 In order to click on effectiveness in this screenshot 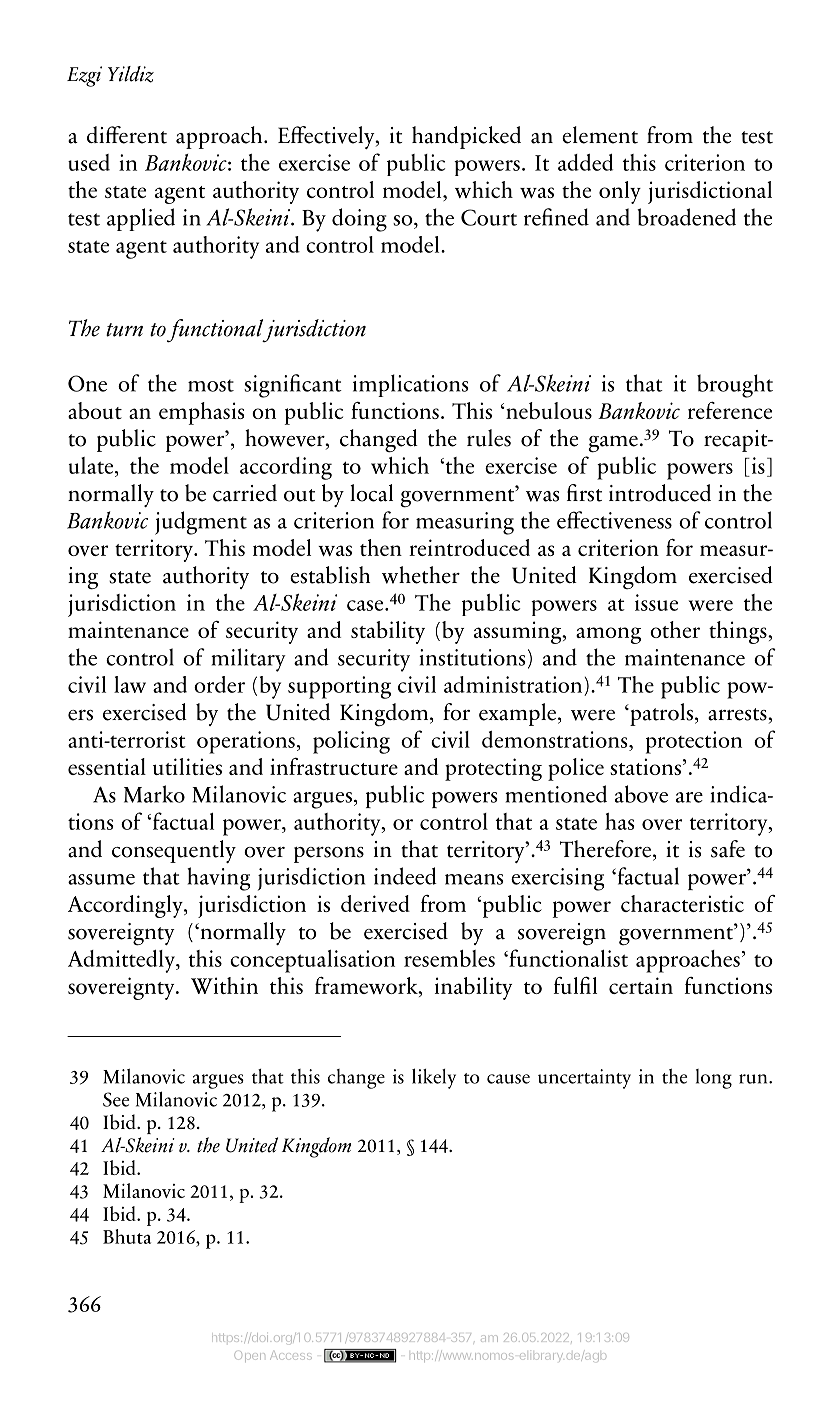, I will do `click(614, 520)`.
